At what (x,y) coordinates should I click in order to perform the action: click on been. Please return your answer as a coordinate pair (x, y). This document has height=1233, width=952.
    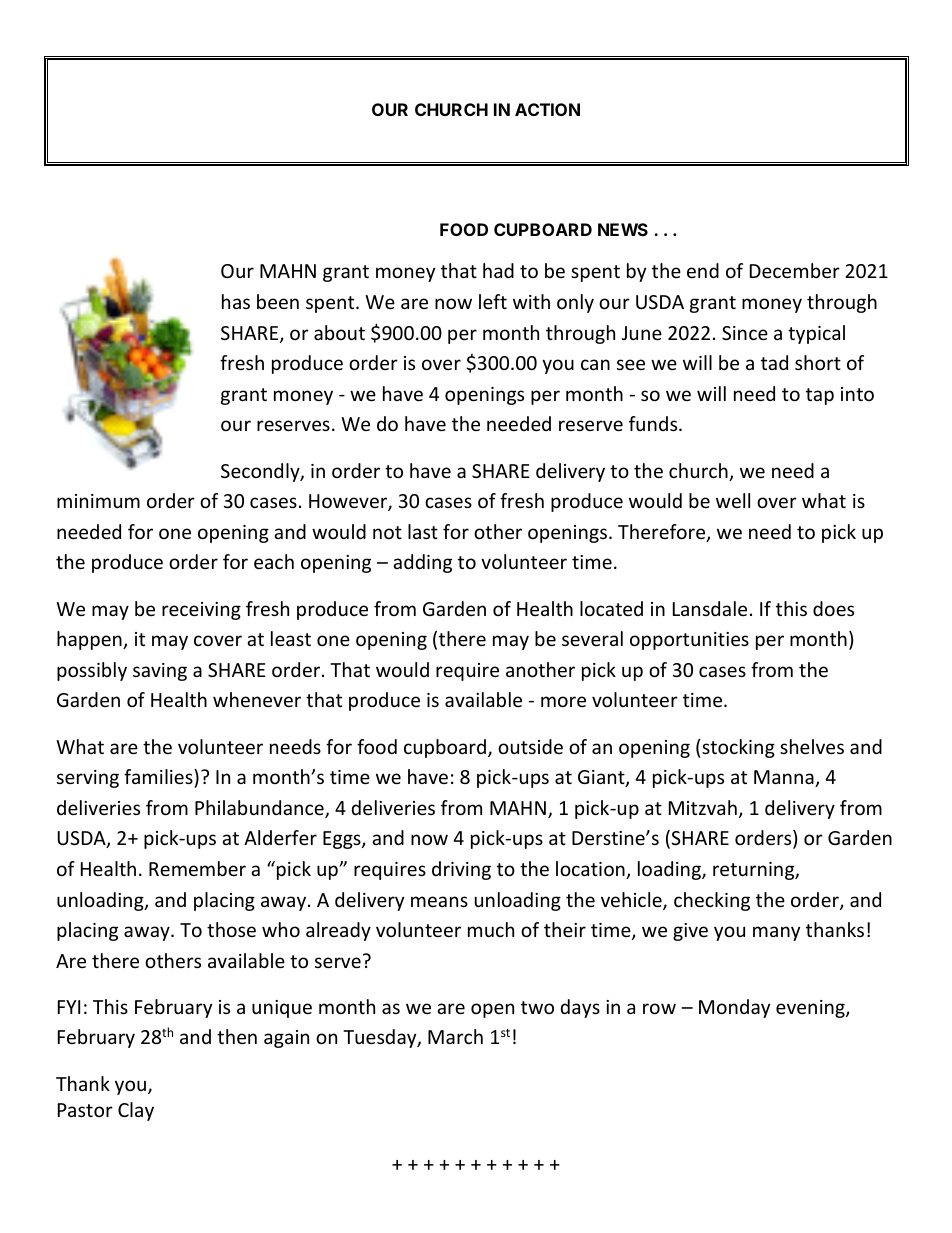
    Looking at the image, I should click on (278, 301).
